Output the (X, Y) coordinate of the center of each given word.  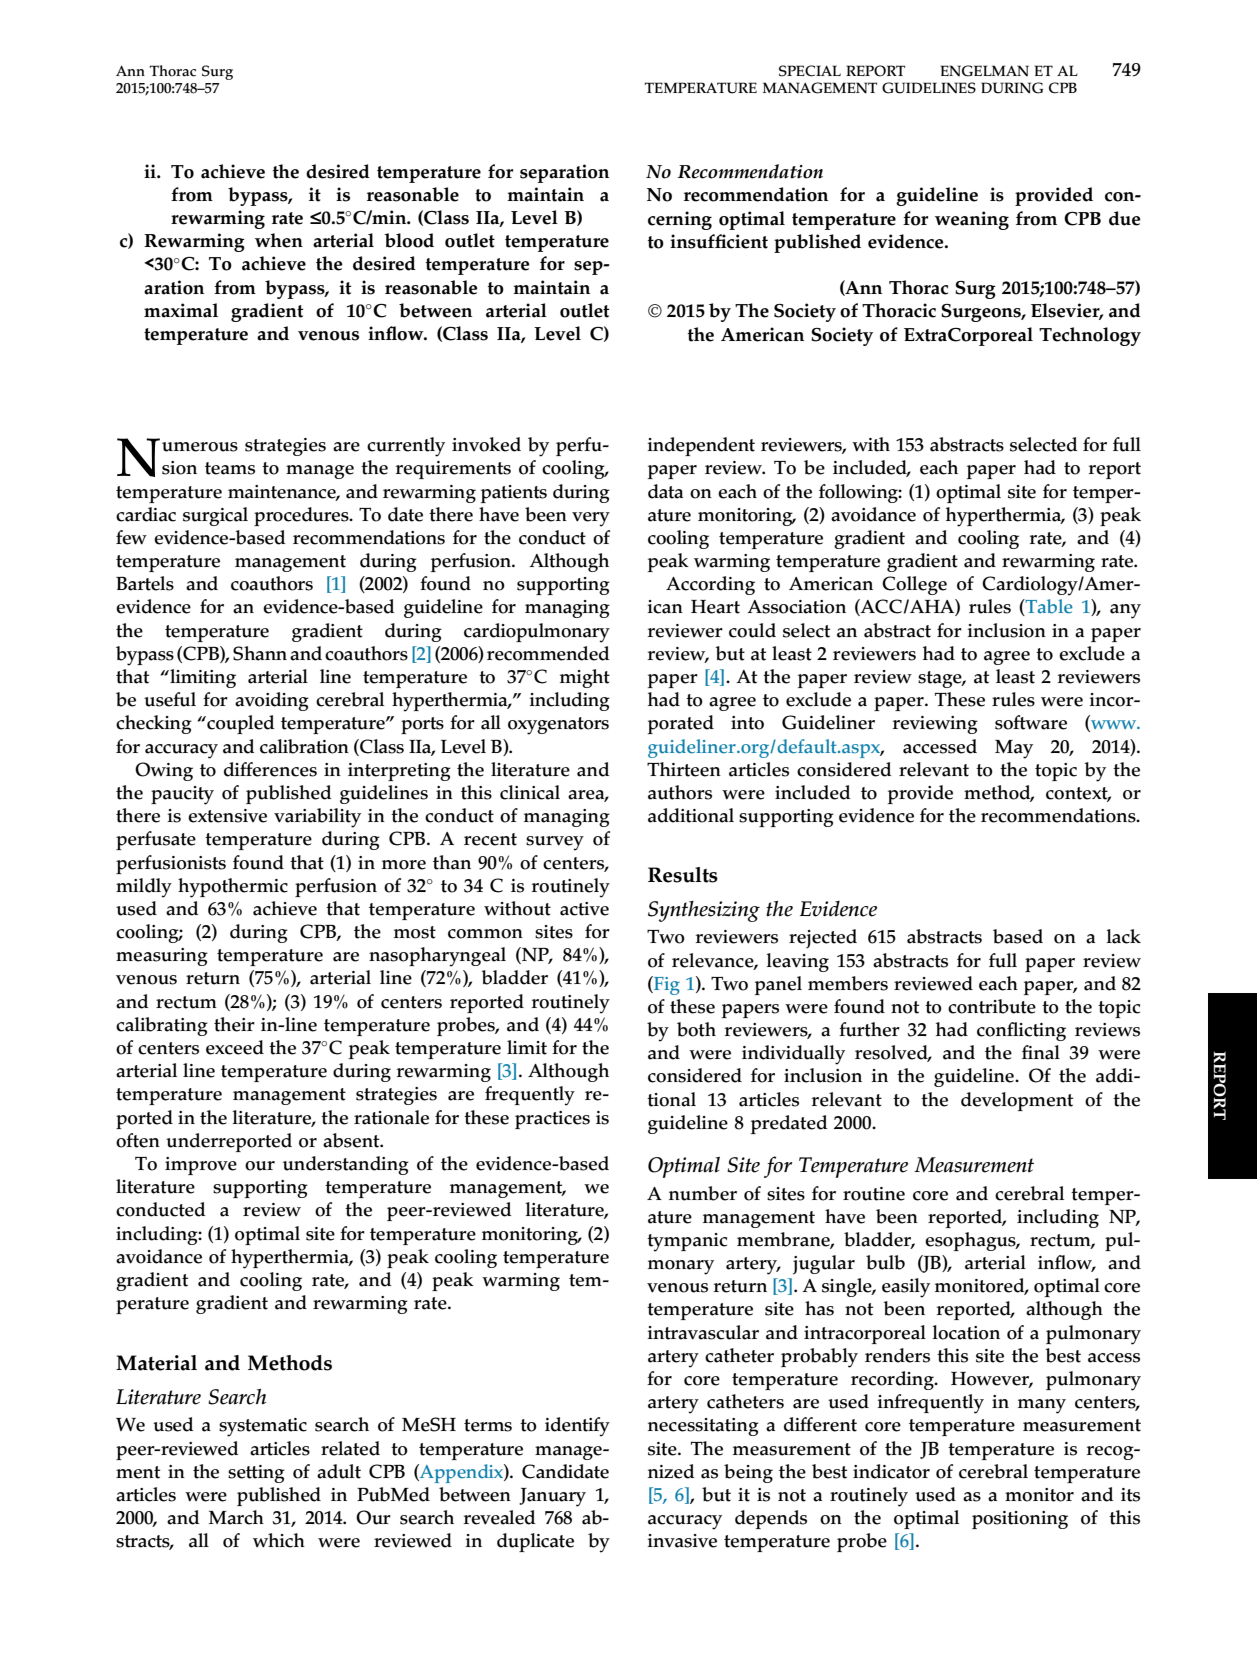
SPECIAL (810, 71)
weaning (972, 220)
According (710, 585)
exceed (235, 1047)
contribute (992, 1006)
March (236, 1517)
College (914, 585)
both (696, 1029)
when (279, 240)
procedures (302, 516)
